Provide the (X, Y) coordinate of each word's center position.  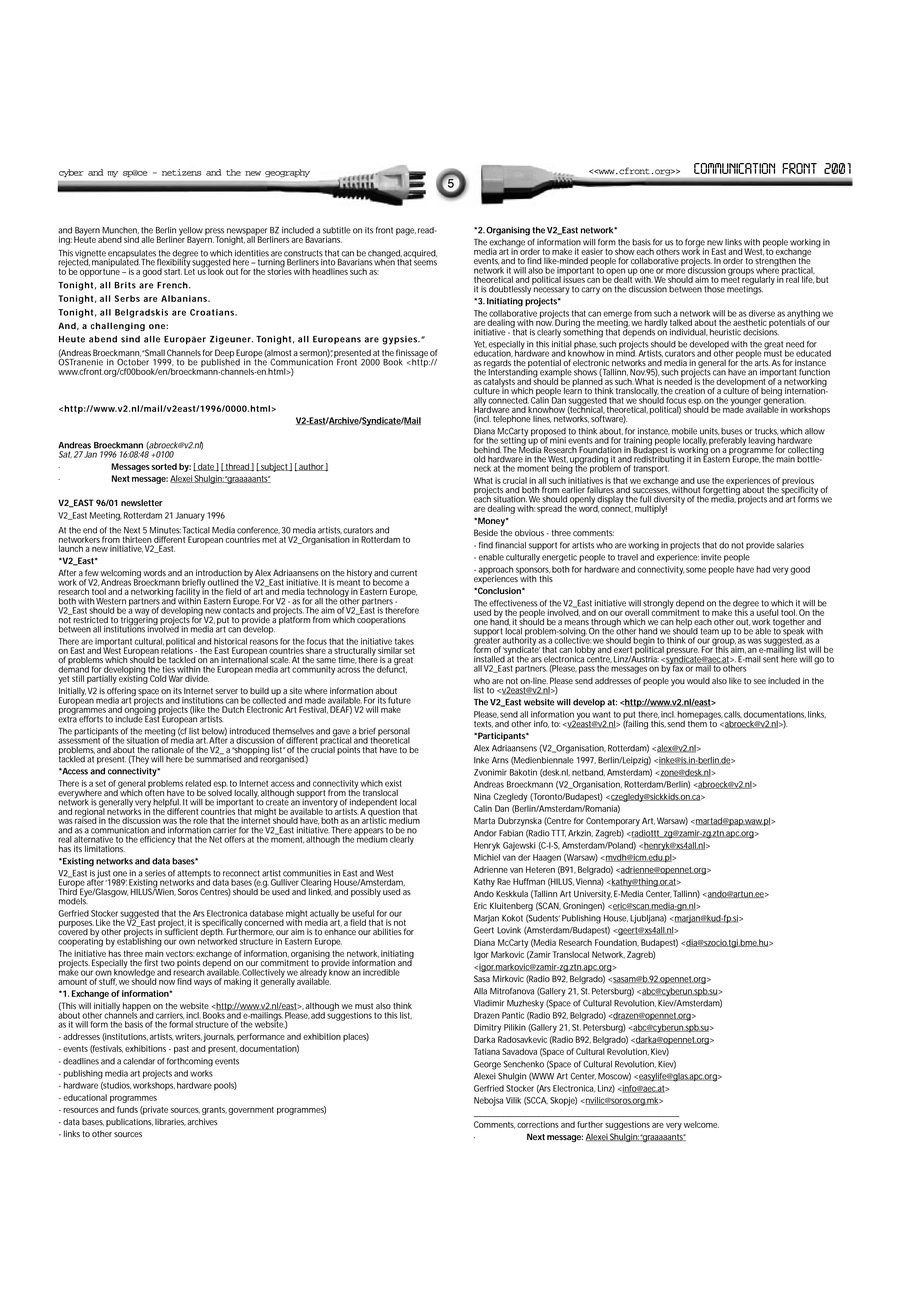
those (714, 289)
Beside (486, 532)
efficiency (157, 840)
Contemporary (613, 821)
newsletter (142, 502)
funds (127, 1109)
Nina (482, 796)
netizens (182, 172)
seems (425, 263)
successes (651, 491)
